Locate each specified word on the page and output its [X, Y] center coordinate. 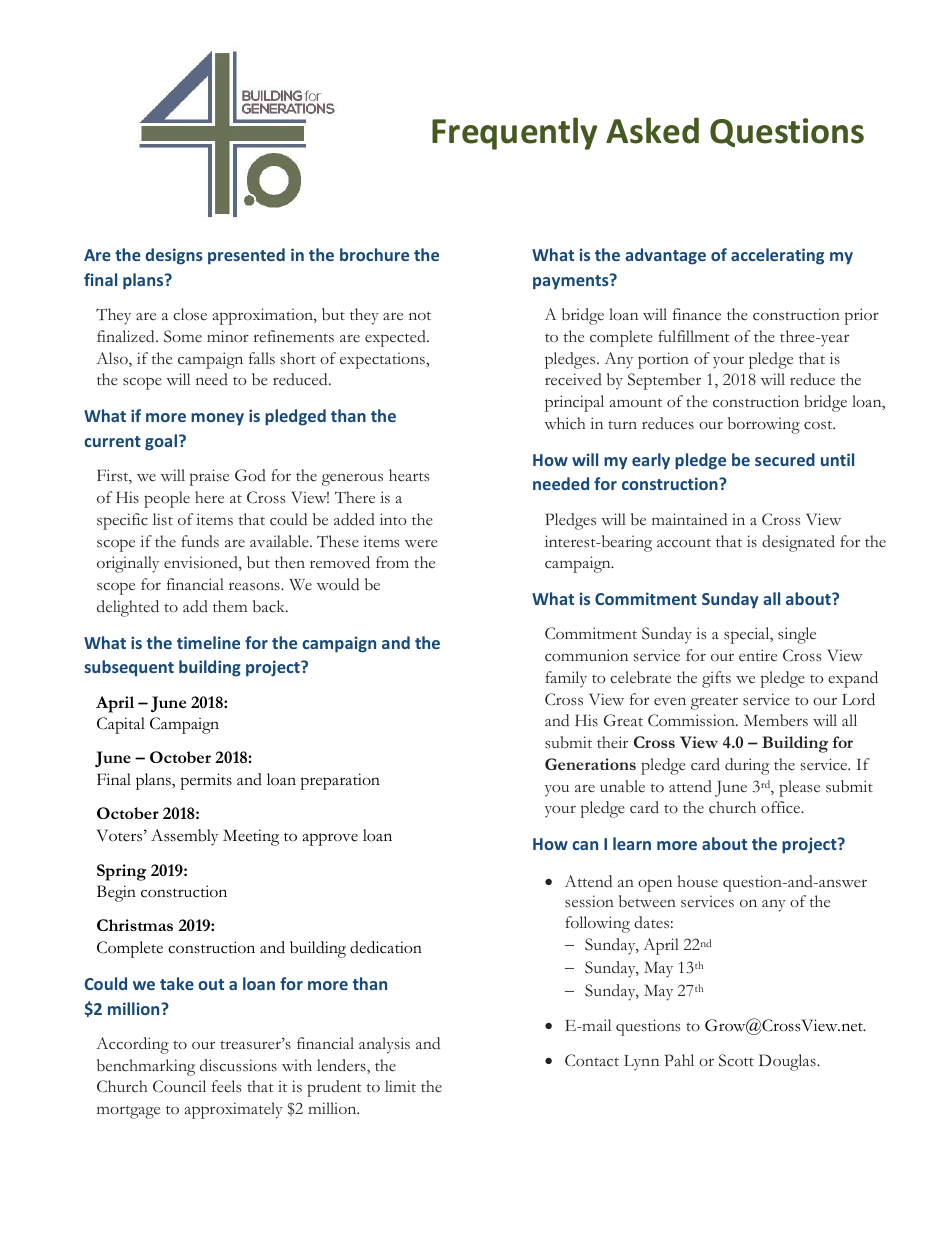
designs [174, 256]
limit [400, 1086]
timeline [208, 642]
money [217, 419]
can [585, 845]
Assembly [184, 837]
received [573, 379]
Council [179, 1086]
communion [586, 655]
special [748, 635]
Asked [652, 130]
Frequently [514, 133]
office [782, 807]
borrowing [764, 425]
